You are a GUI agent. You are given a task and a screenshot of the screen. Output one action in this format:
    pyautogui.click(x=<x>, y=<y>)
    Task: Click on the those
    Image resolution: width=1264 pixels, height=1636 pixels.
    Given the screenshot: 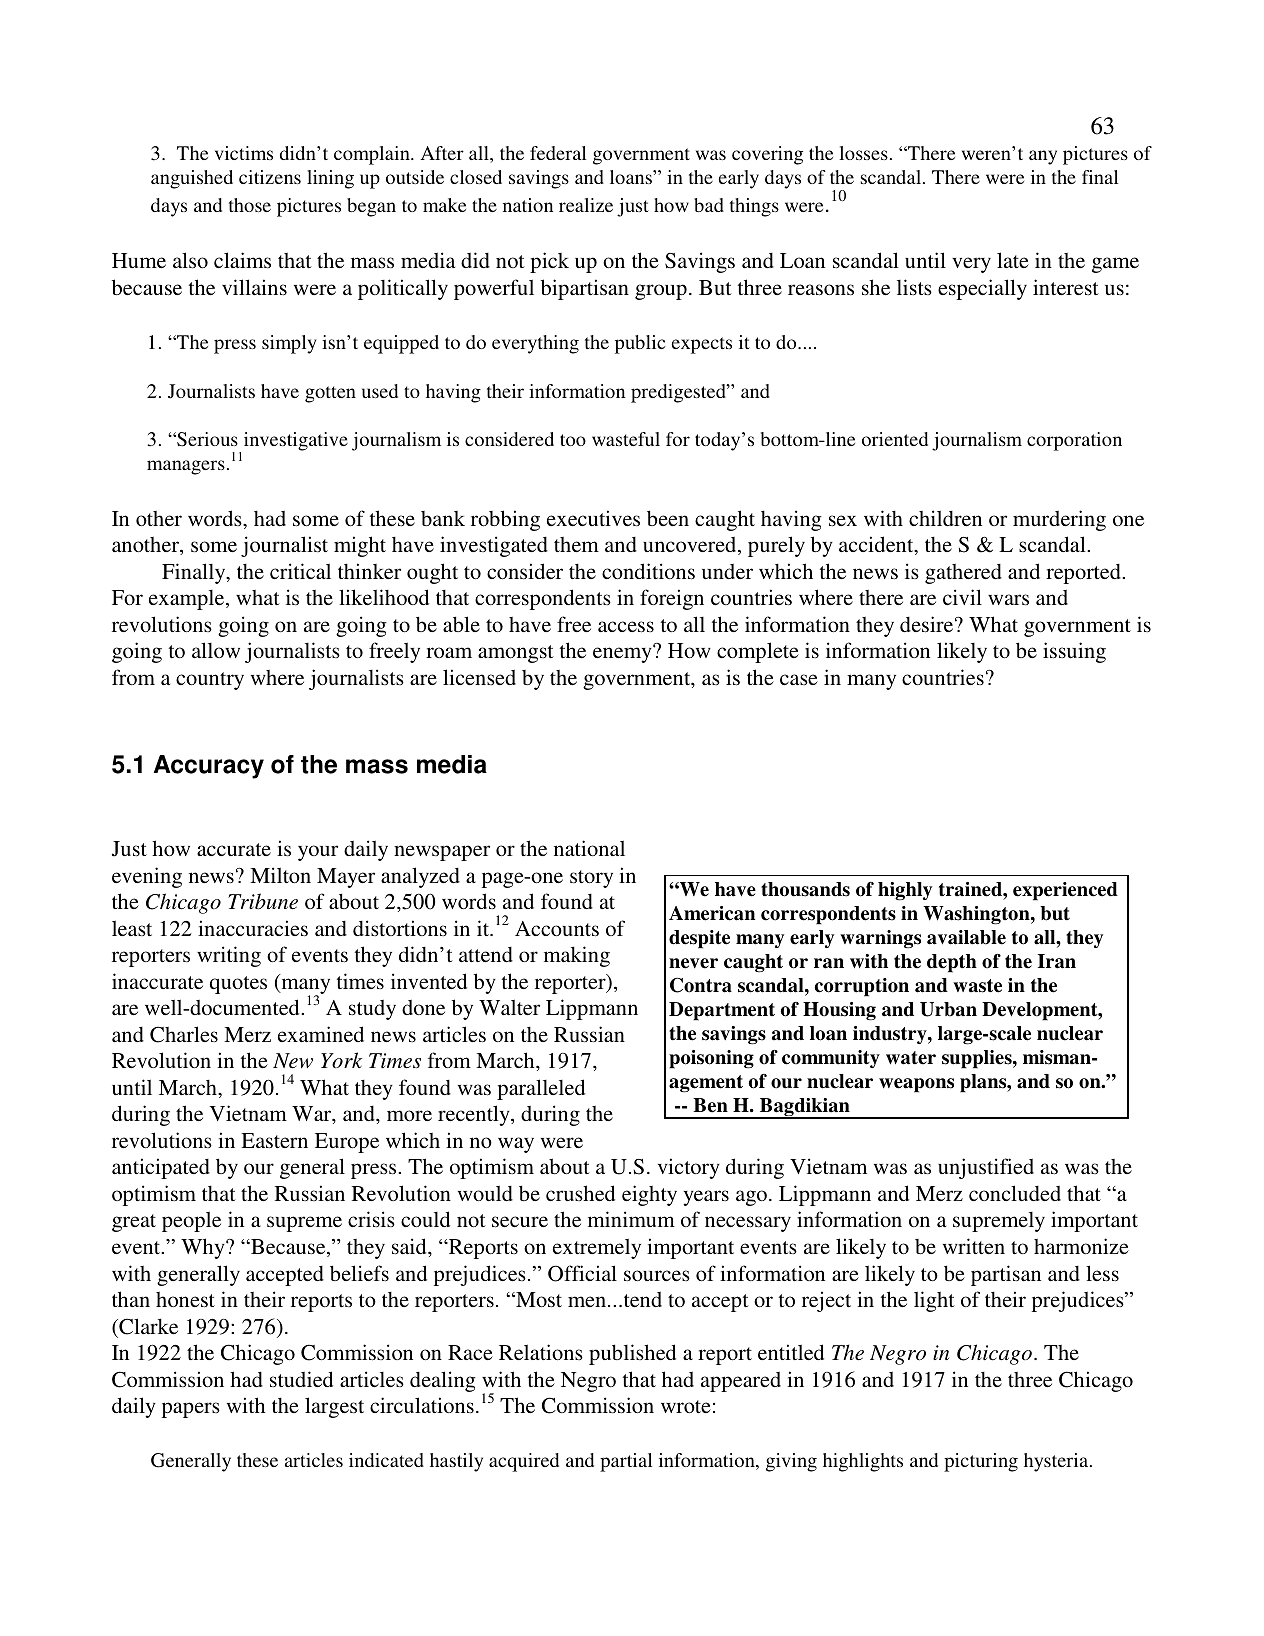 What is the action you would take?
    pyautogui.click(x=250, y=205)
